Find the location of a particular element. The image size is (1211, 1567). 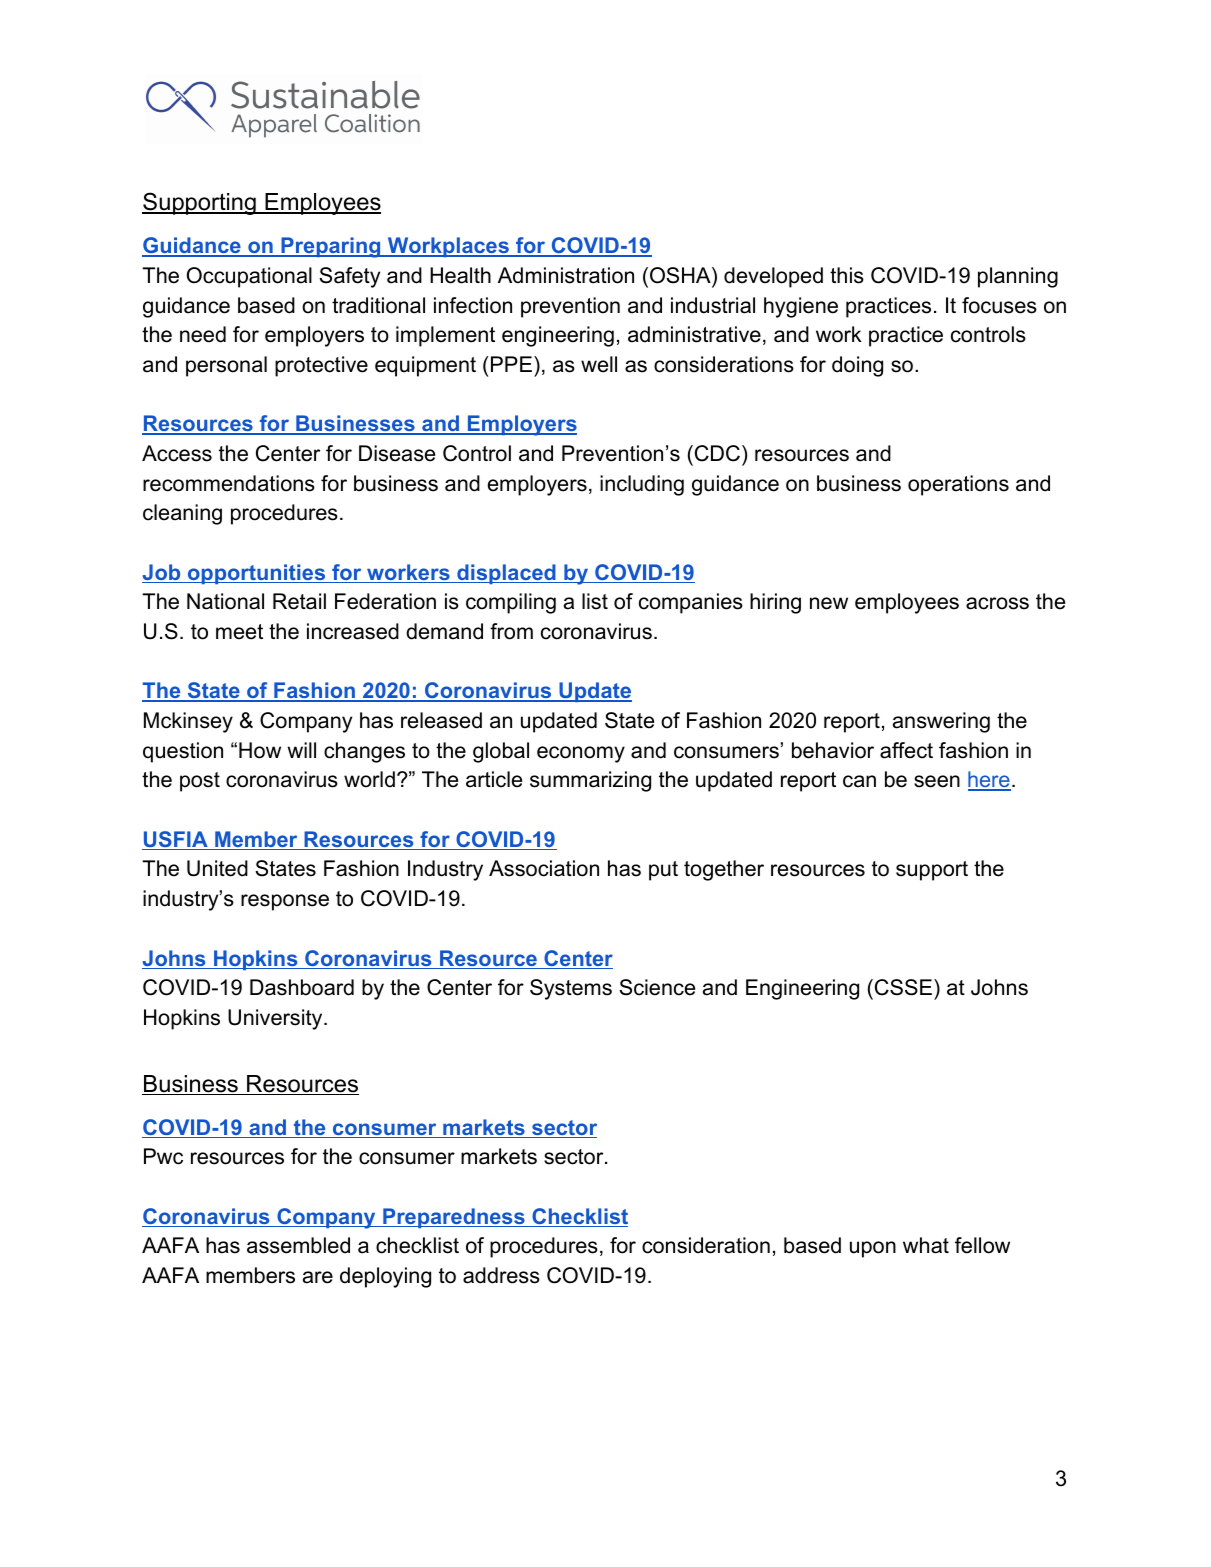

this is located at coordinates (847, 275).
